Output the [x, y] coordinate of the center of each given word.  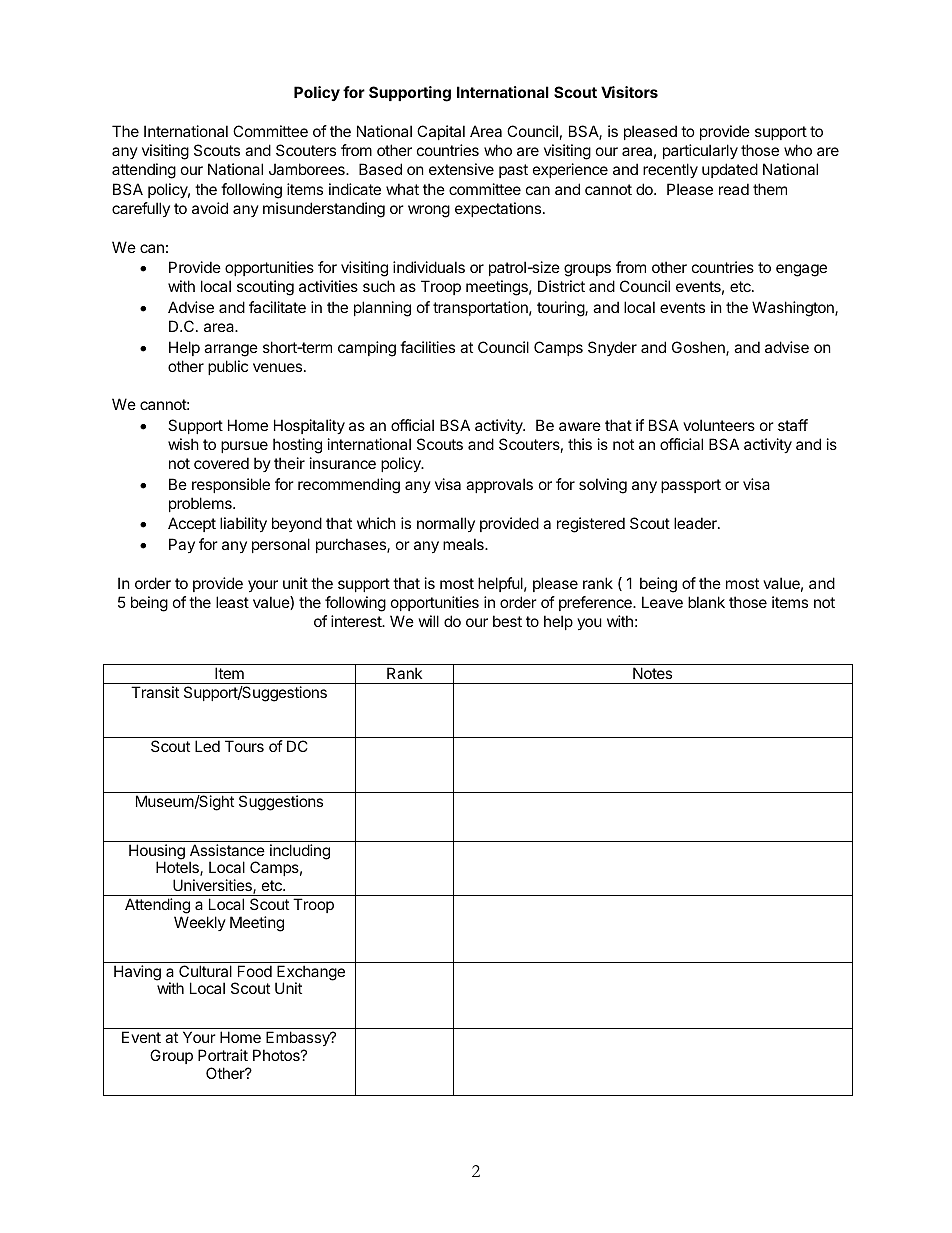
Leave [662, 602]
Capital [441, 132]
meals [464, 544]
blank [706, 602]
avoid [210, 208]
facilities [427, 347]
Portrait [223, 1055]
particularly [700, 151]
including [300, 852]
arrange [231, 350]
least [232, 602]
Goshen [699, 348]
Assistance [227, 850]
